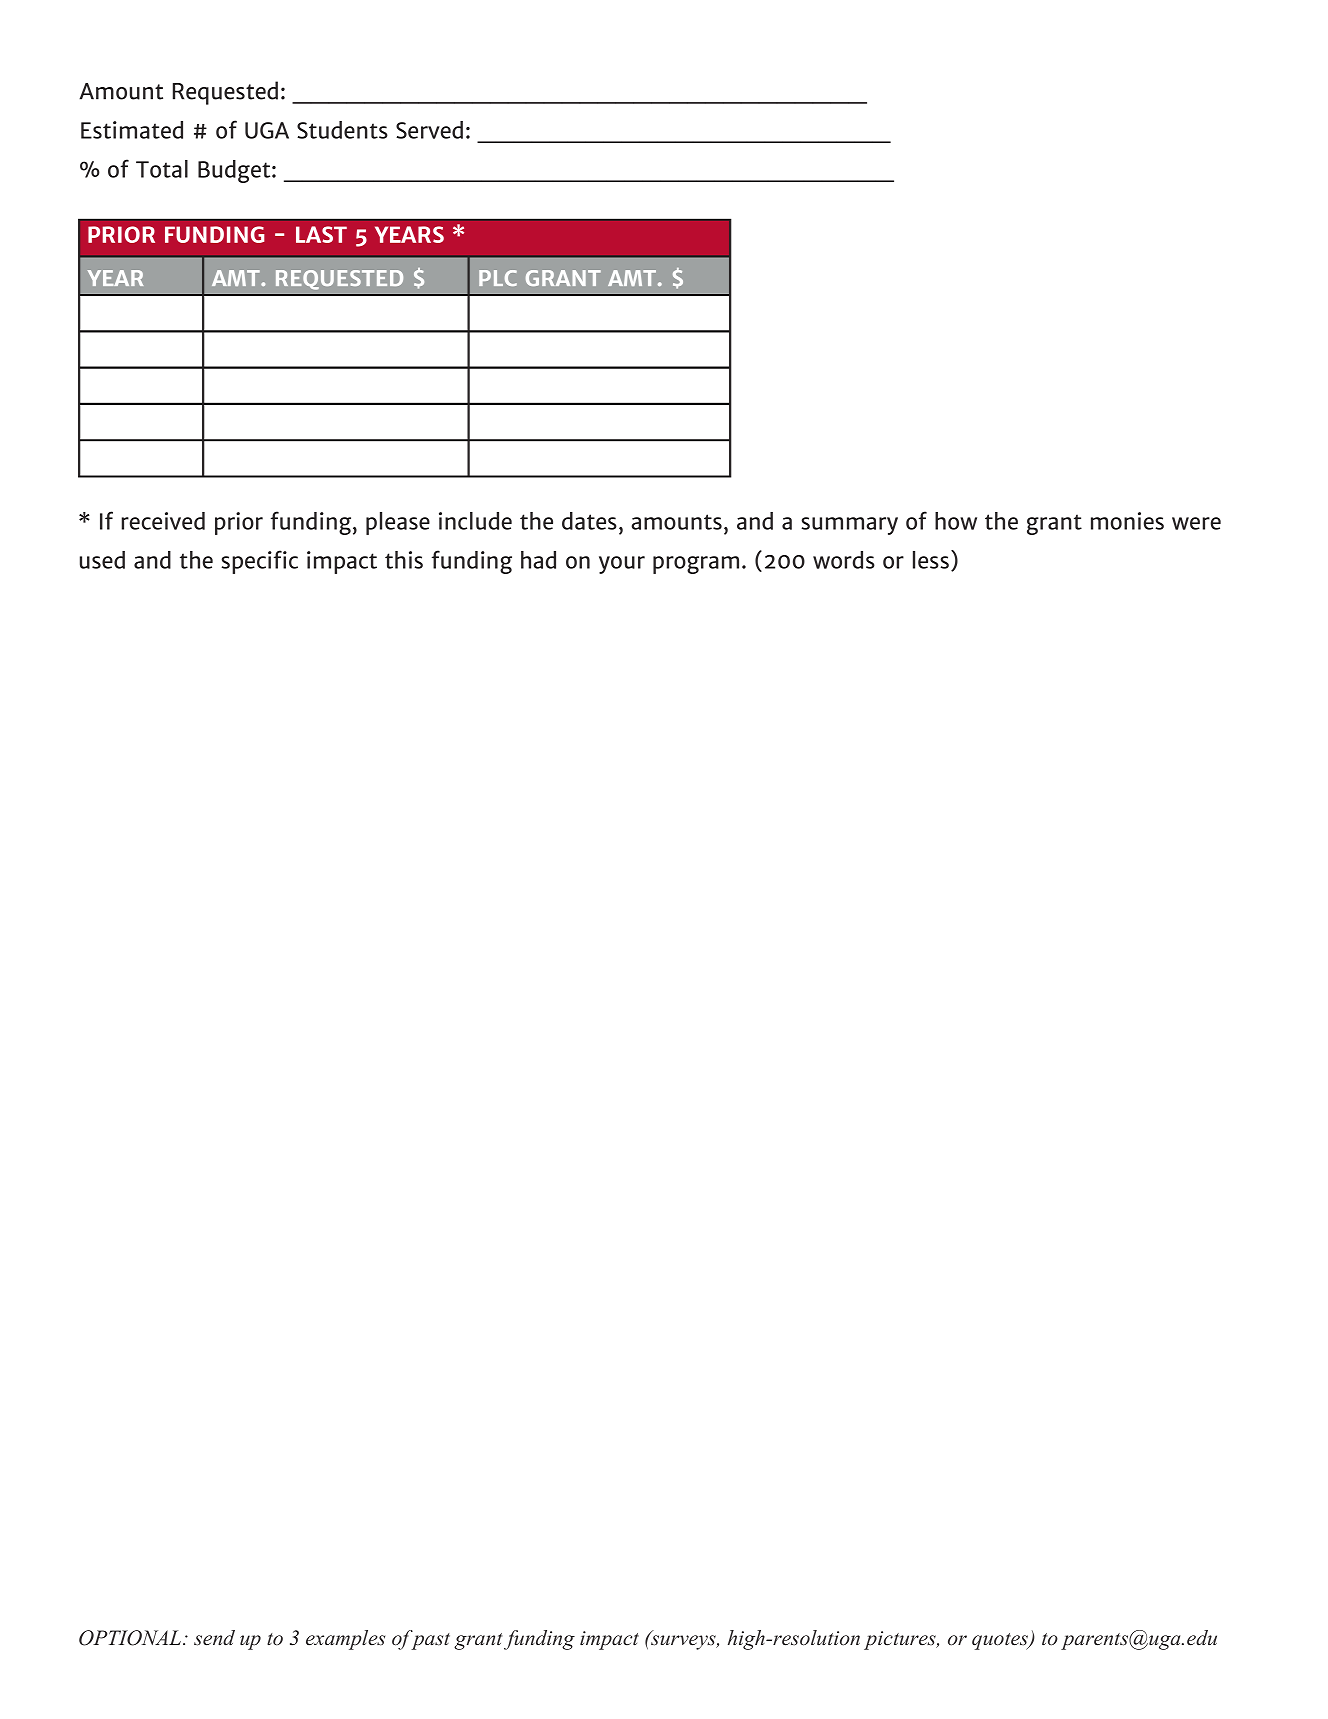  What do you see at coordinates (1001, 1641) in the screenshot?
I see `quotes` at bounding box center [1001, 1641].
